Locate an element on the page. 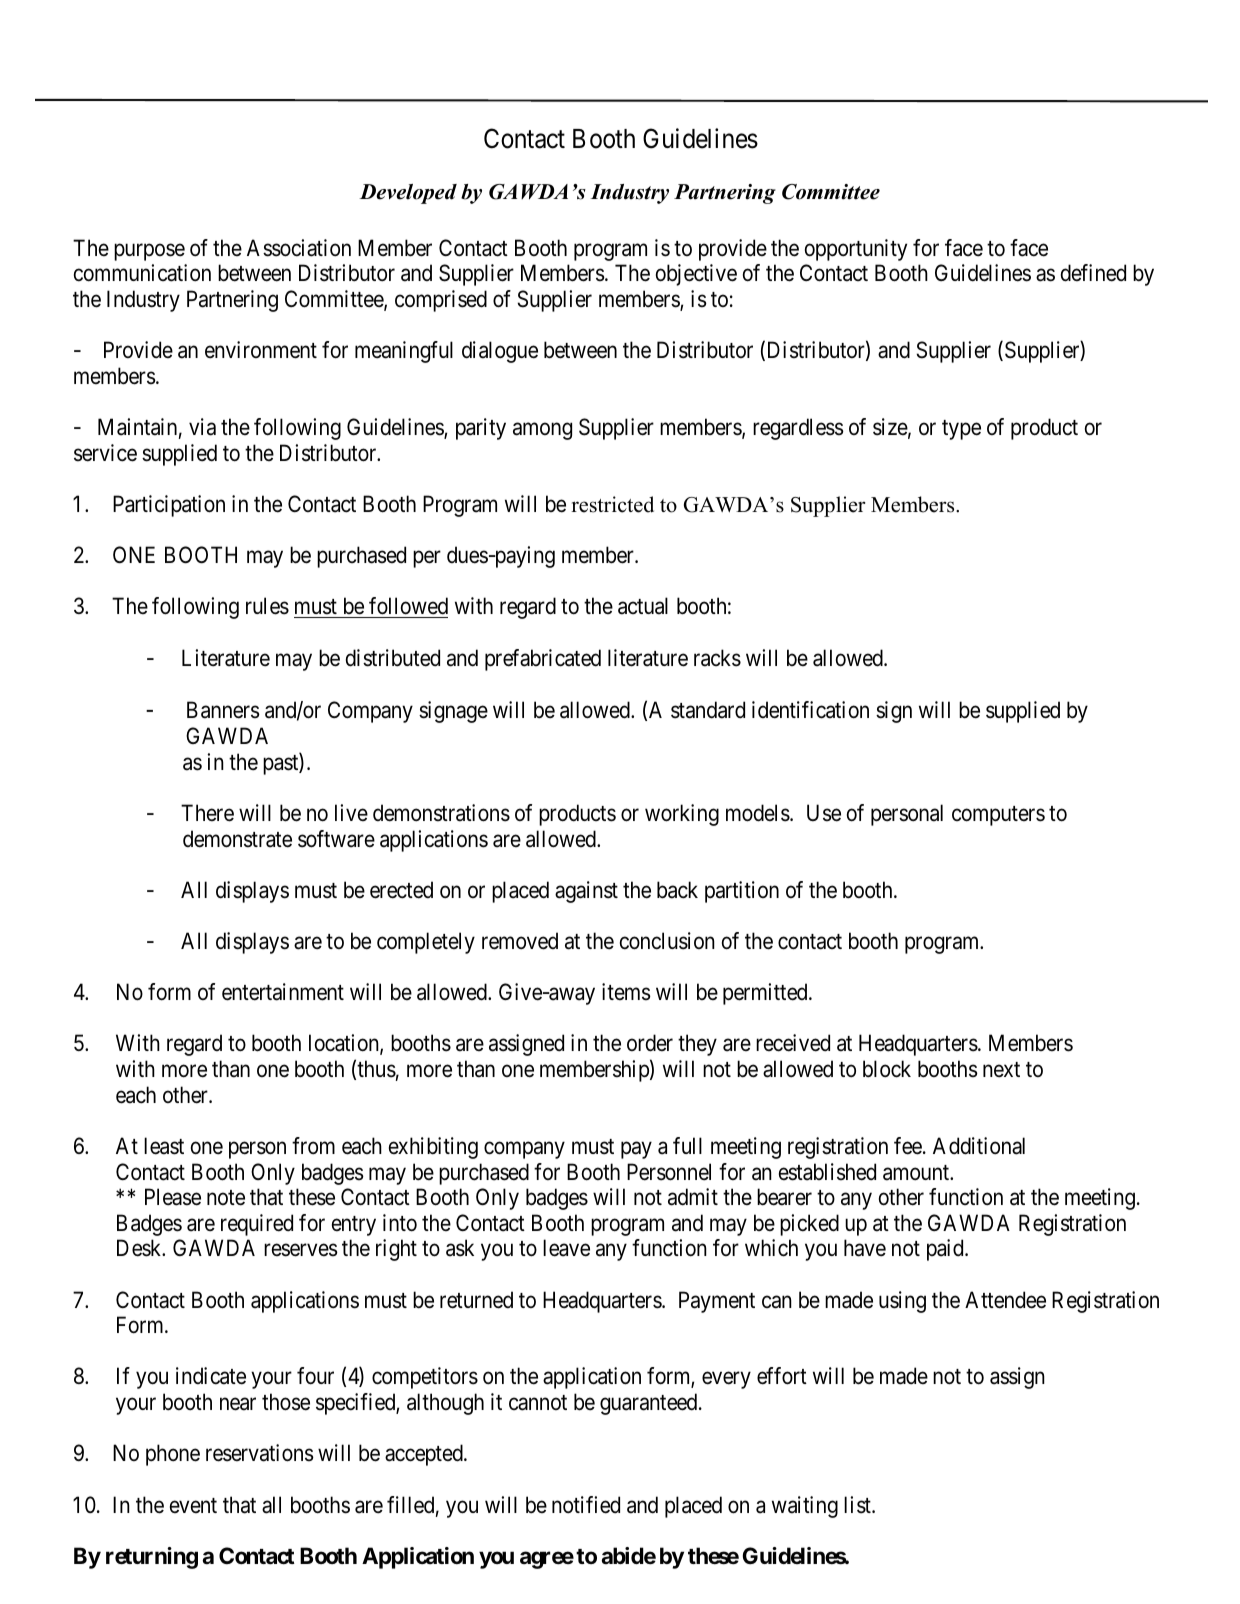  opportunity is located at coordinates (856, 250).
